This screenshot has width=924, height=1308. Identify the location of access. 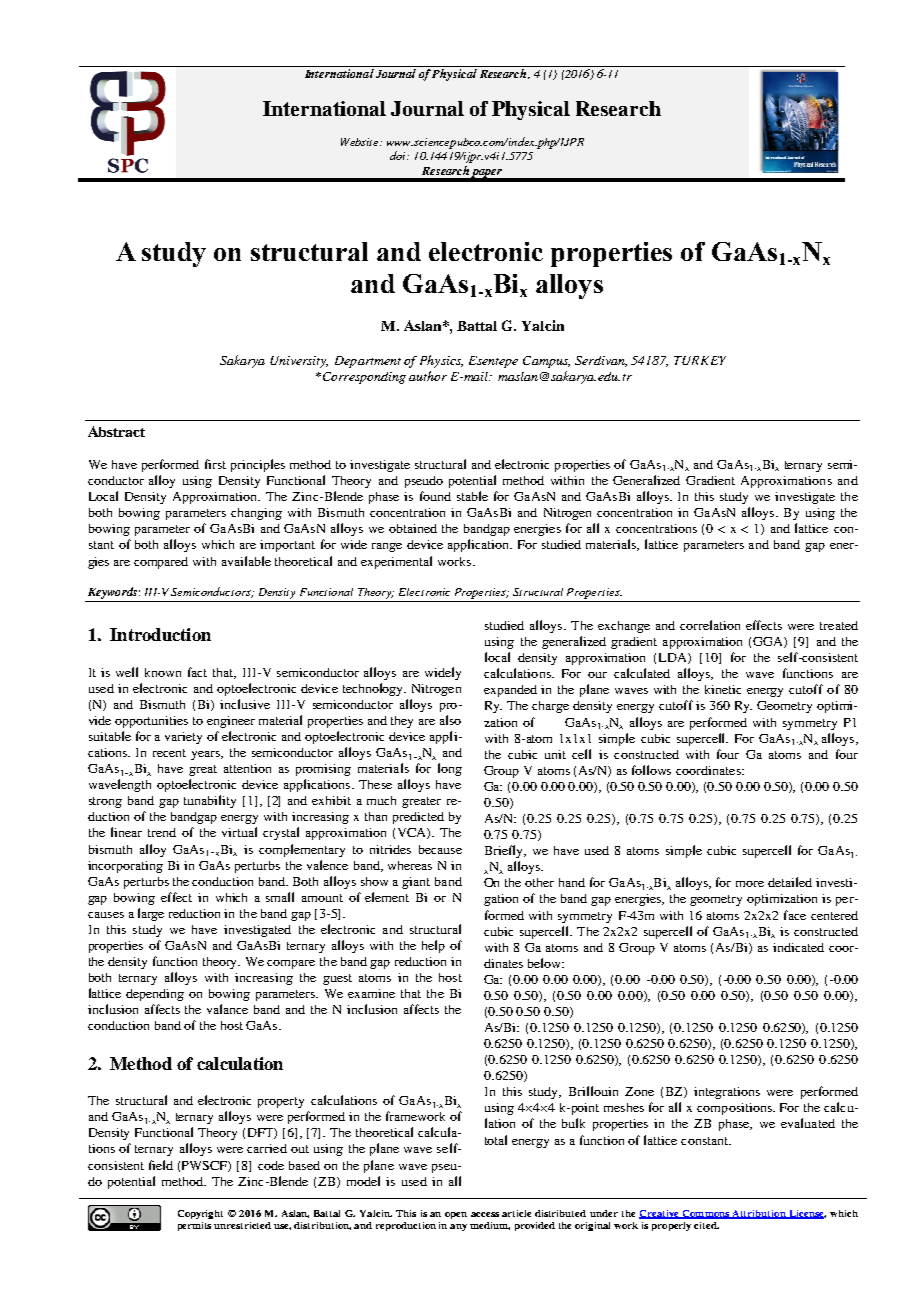
(485, 1214).
